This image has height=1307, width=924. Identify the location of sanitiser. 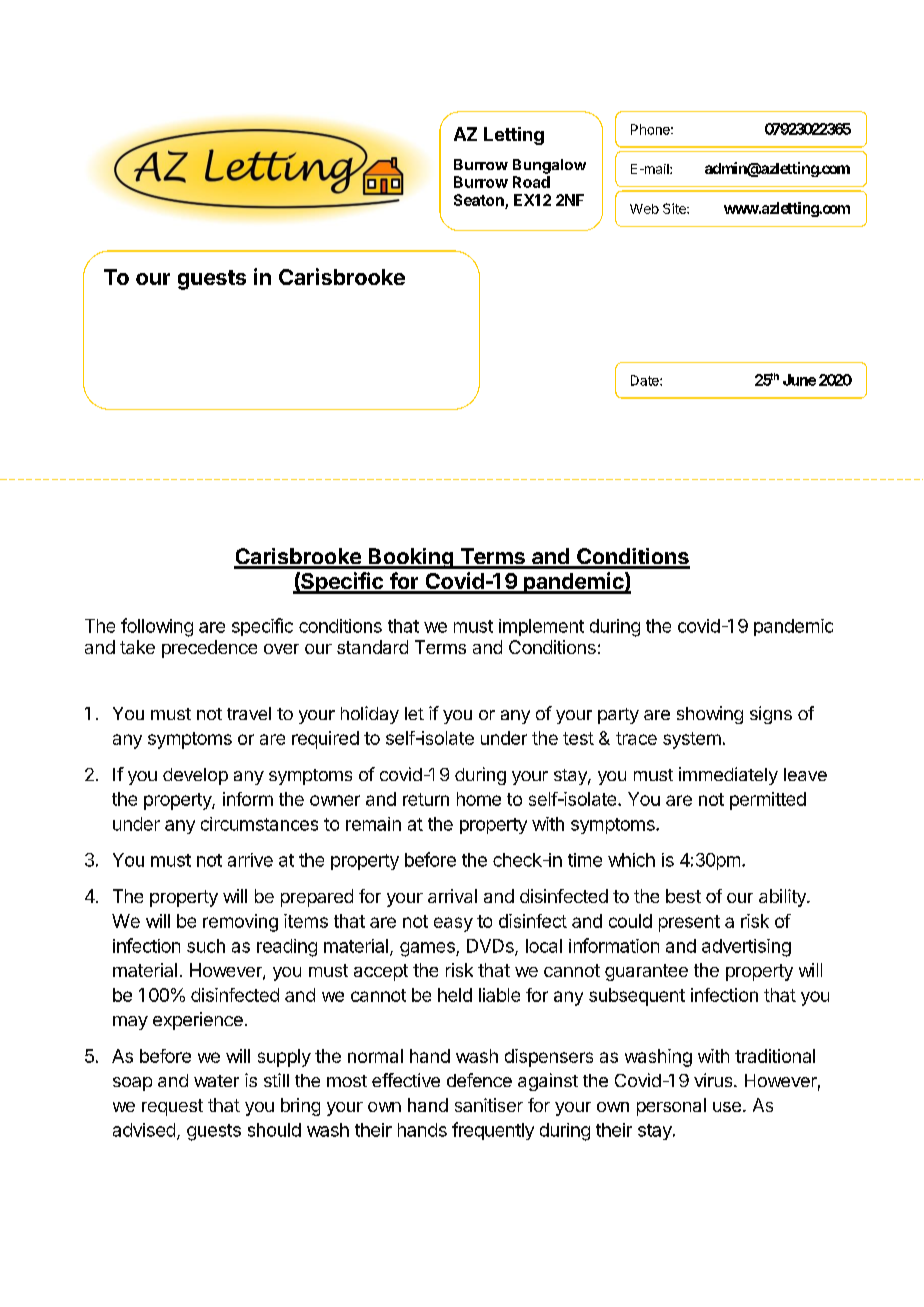
(489, 1105).
